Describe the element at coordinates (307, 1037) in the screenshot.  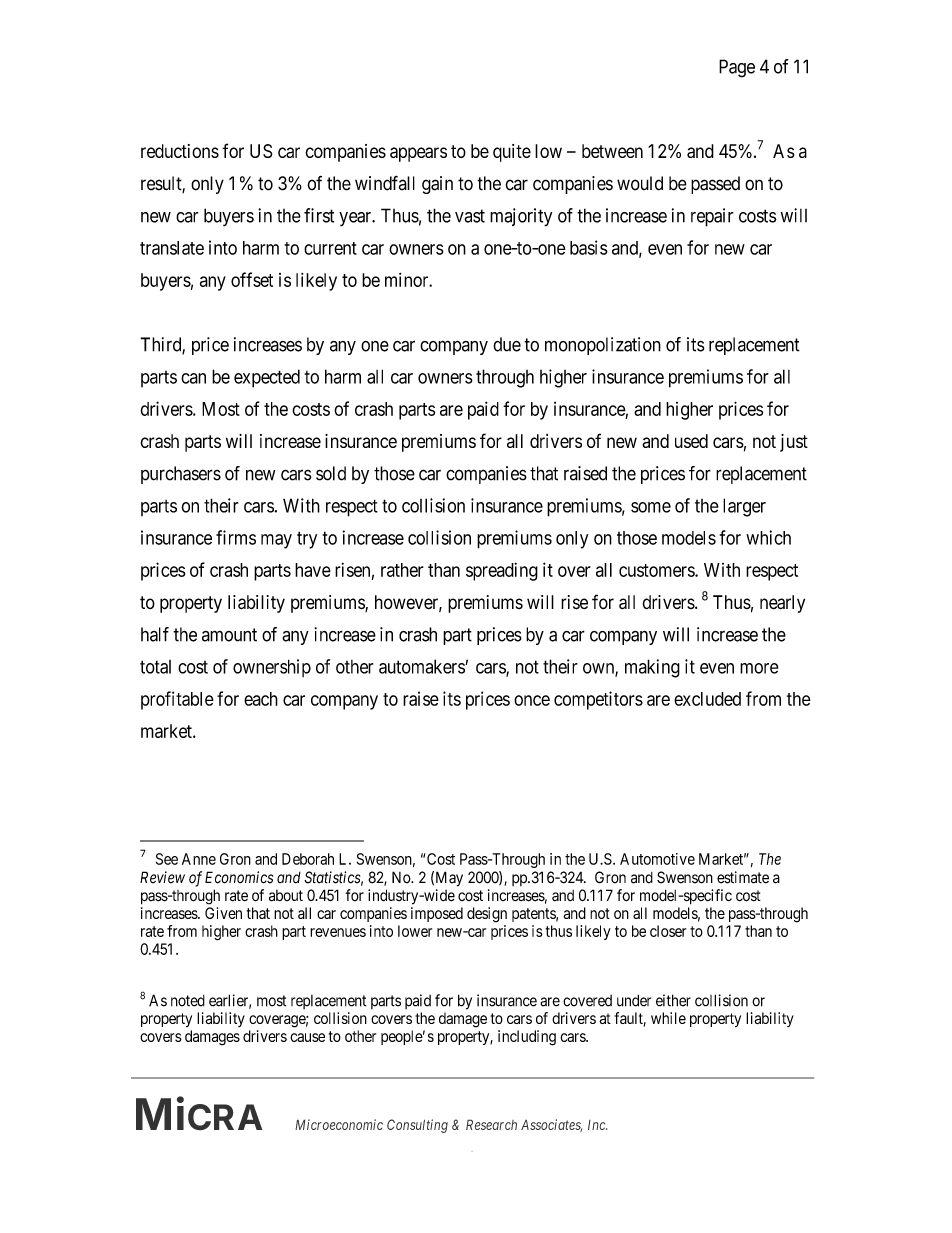
I see `cause` at that location.
